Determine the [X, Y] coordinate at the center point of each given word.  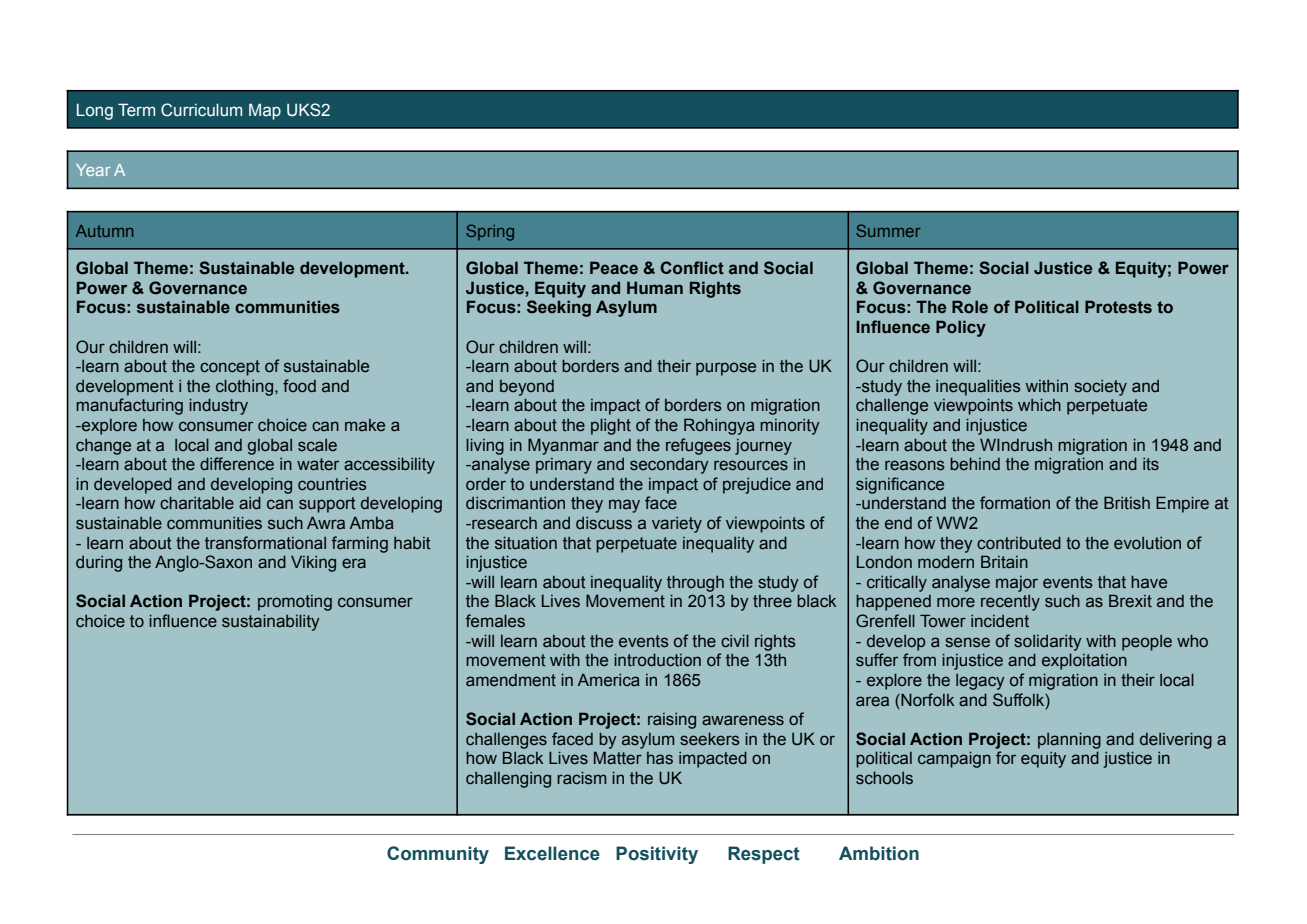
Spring [490, 232]
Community [438, 855]
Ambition [879, 853]
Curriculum [201, 110]
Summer [888, 230]
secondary [669, 466]
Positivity [657, 855]
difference [237, 464]
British [1127, 503]
